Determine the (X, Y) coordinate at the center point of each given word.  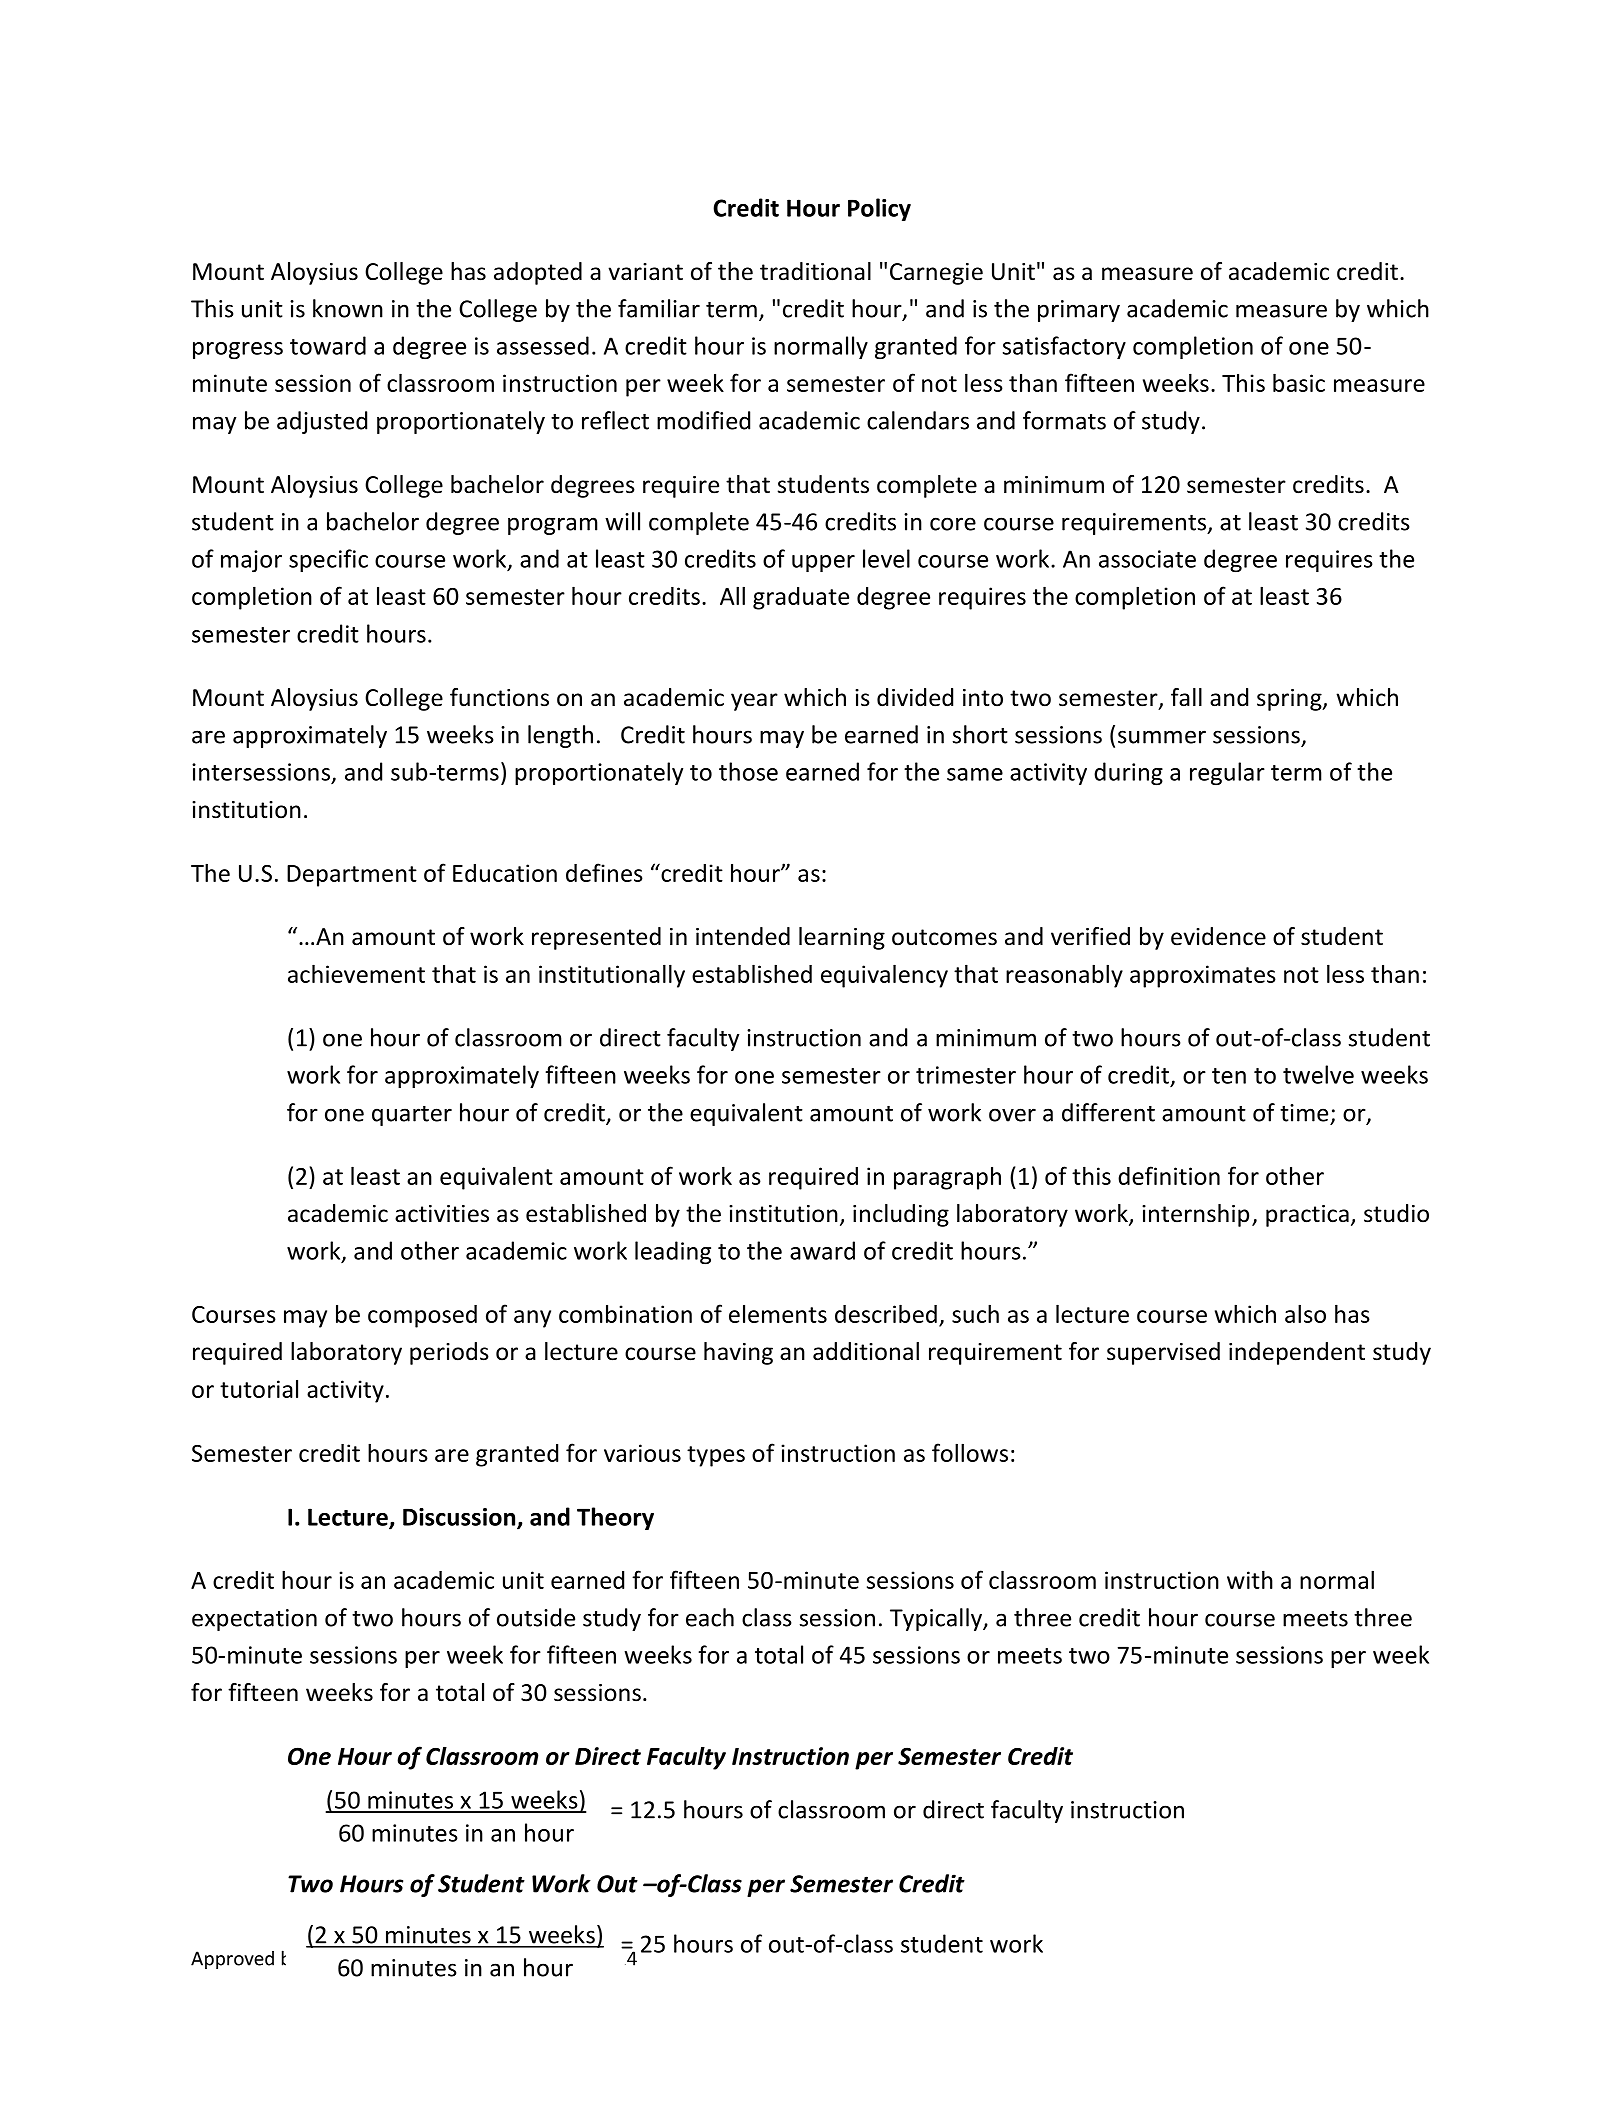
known (348, 308)
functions (499, 697)
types (716, 1456)
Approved (232, 1960)
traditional (815, 271)
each (710, 1617)
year (754, 702)
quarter (412, 1116)
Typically (937, 1619)
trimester (966, 1075)
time (1304, 1113)
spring (1290, 700)
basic (1299, 382)
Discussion (460, 1518)
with (1250, 1579)
